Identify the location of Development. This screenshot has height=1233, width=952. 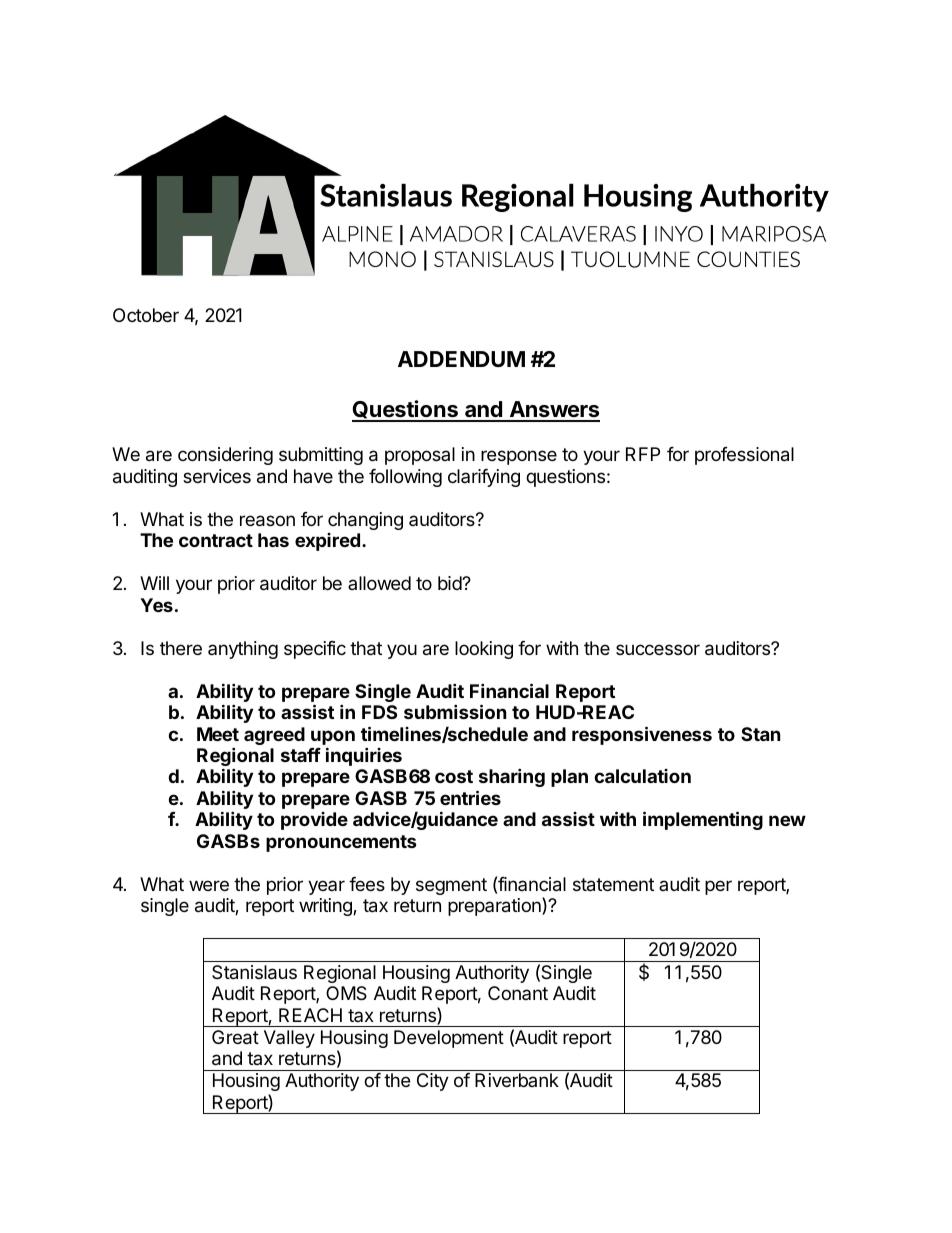
(449, 1039).
